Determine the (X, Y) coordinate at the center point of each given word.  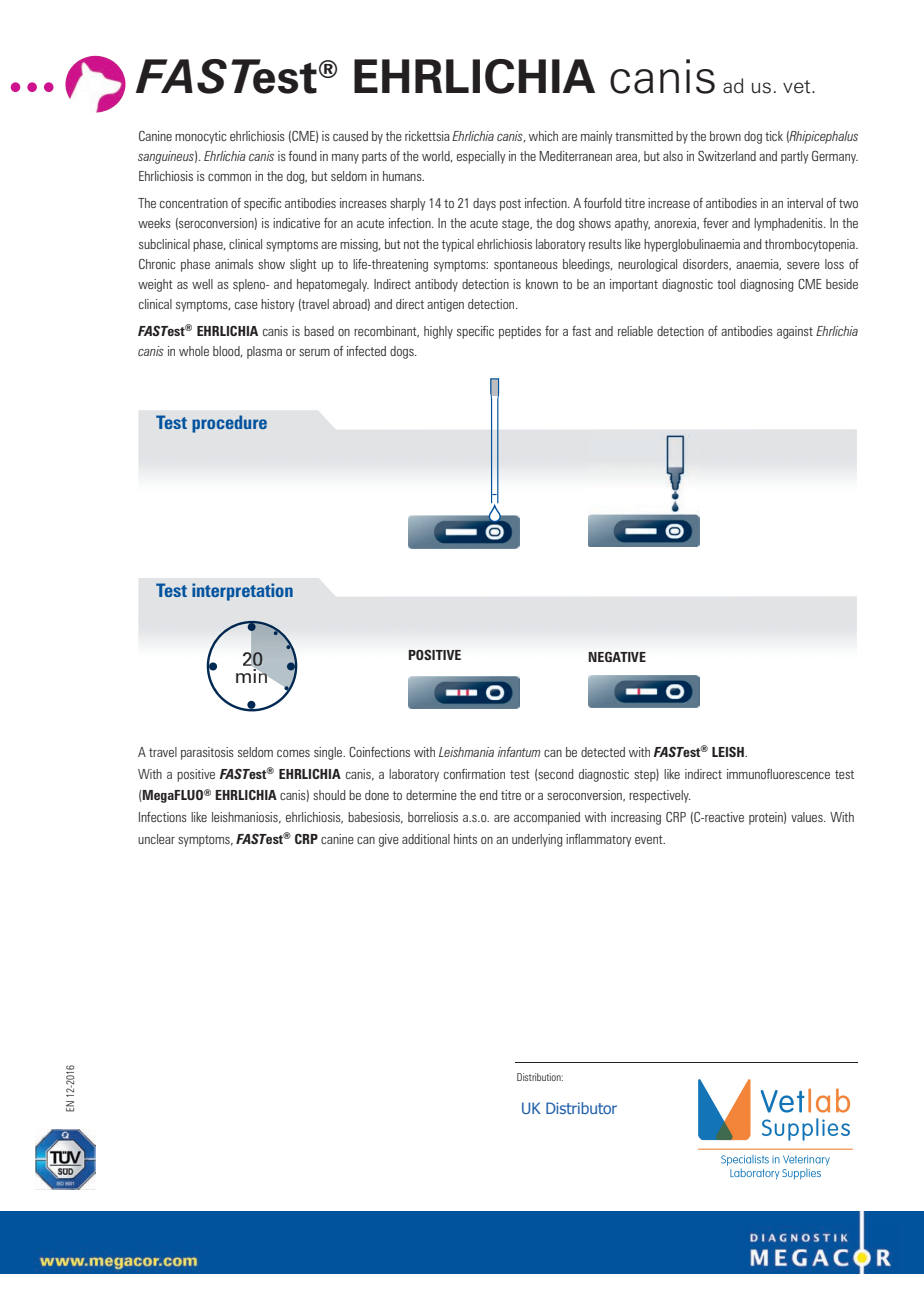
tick (774, 136)
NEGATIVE (617, 657)
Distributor (581, 1108)
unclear (156, 839)
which (543, 136)
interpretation (242, 592)
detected (603, 752)
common (229, 177)
